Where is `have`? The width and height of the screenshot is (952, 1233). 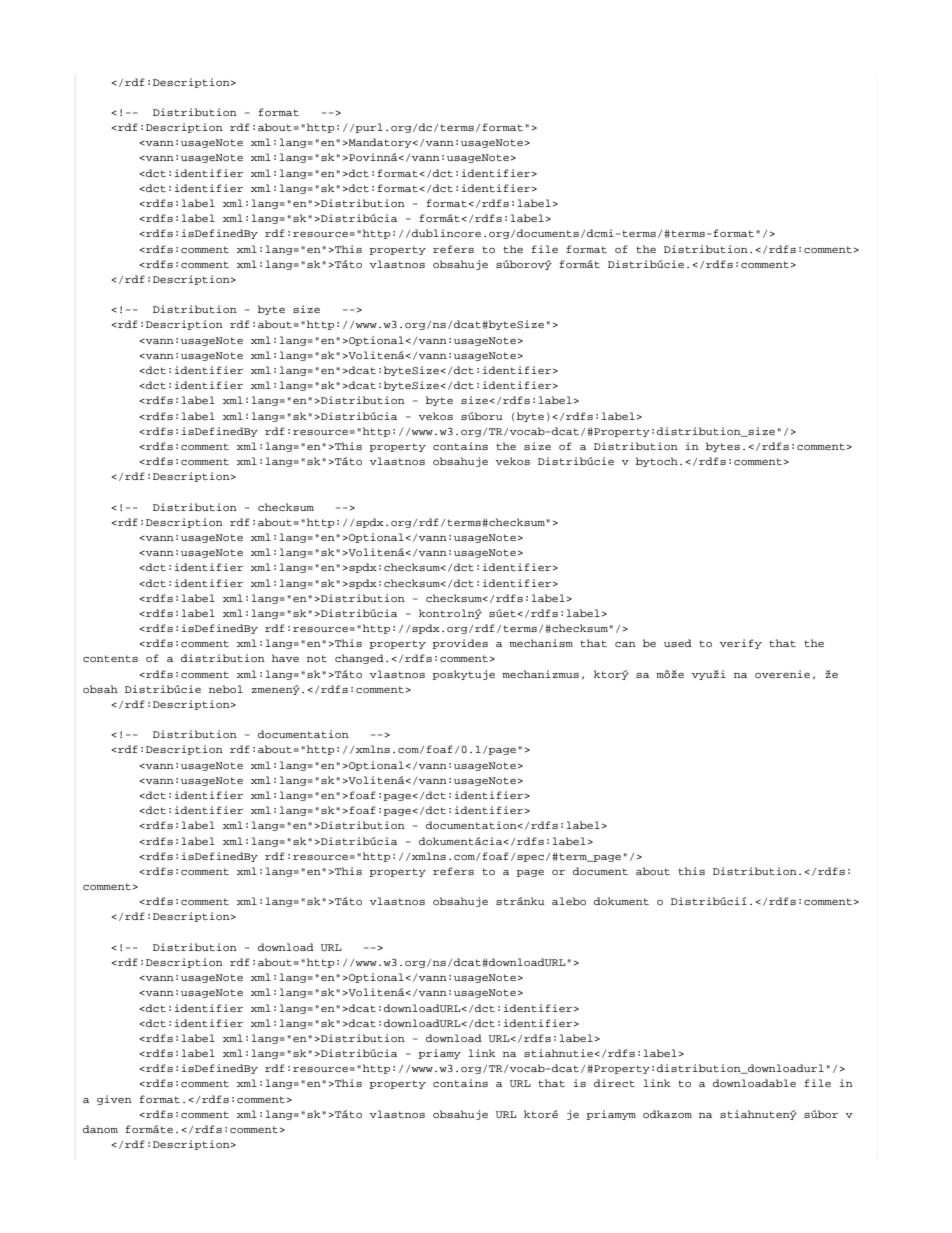
have is located at coordinates (285, 658).
